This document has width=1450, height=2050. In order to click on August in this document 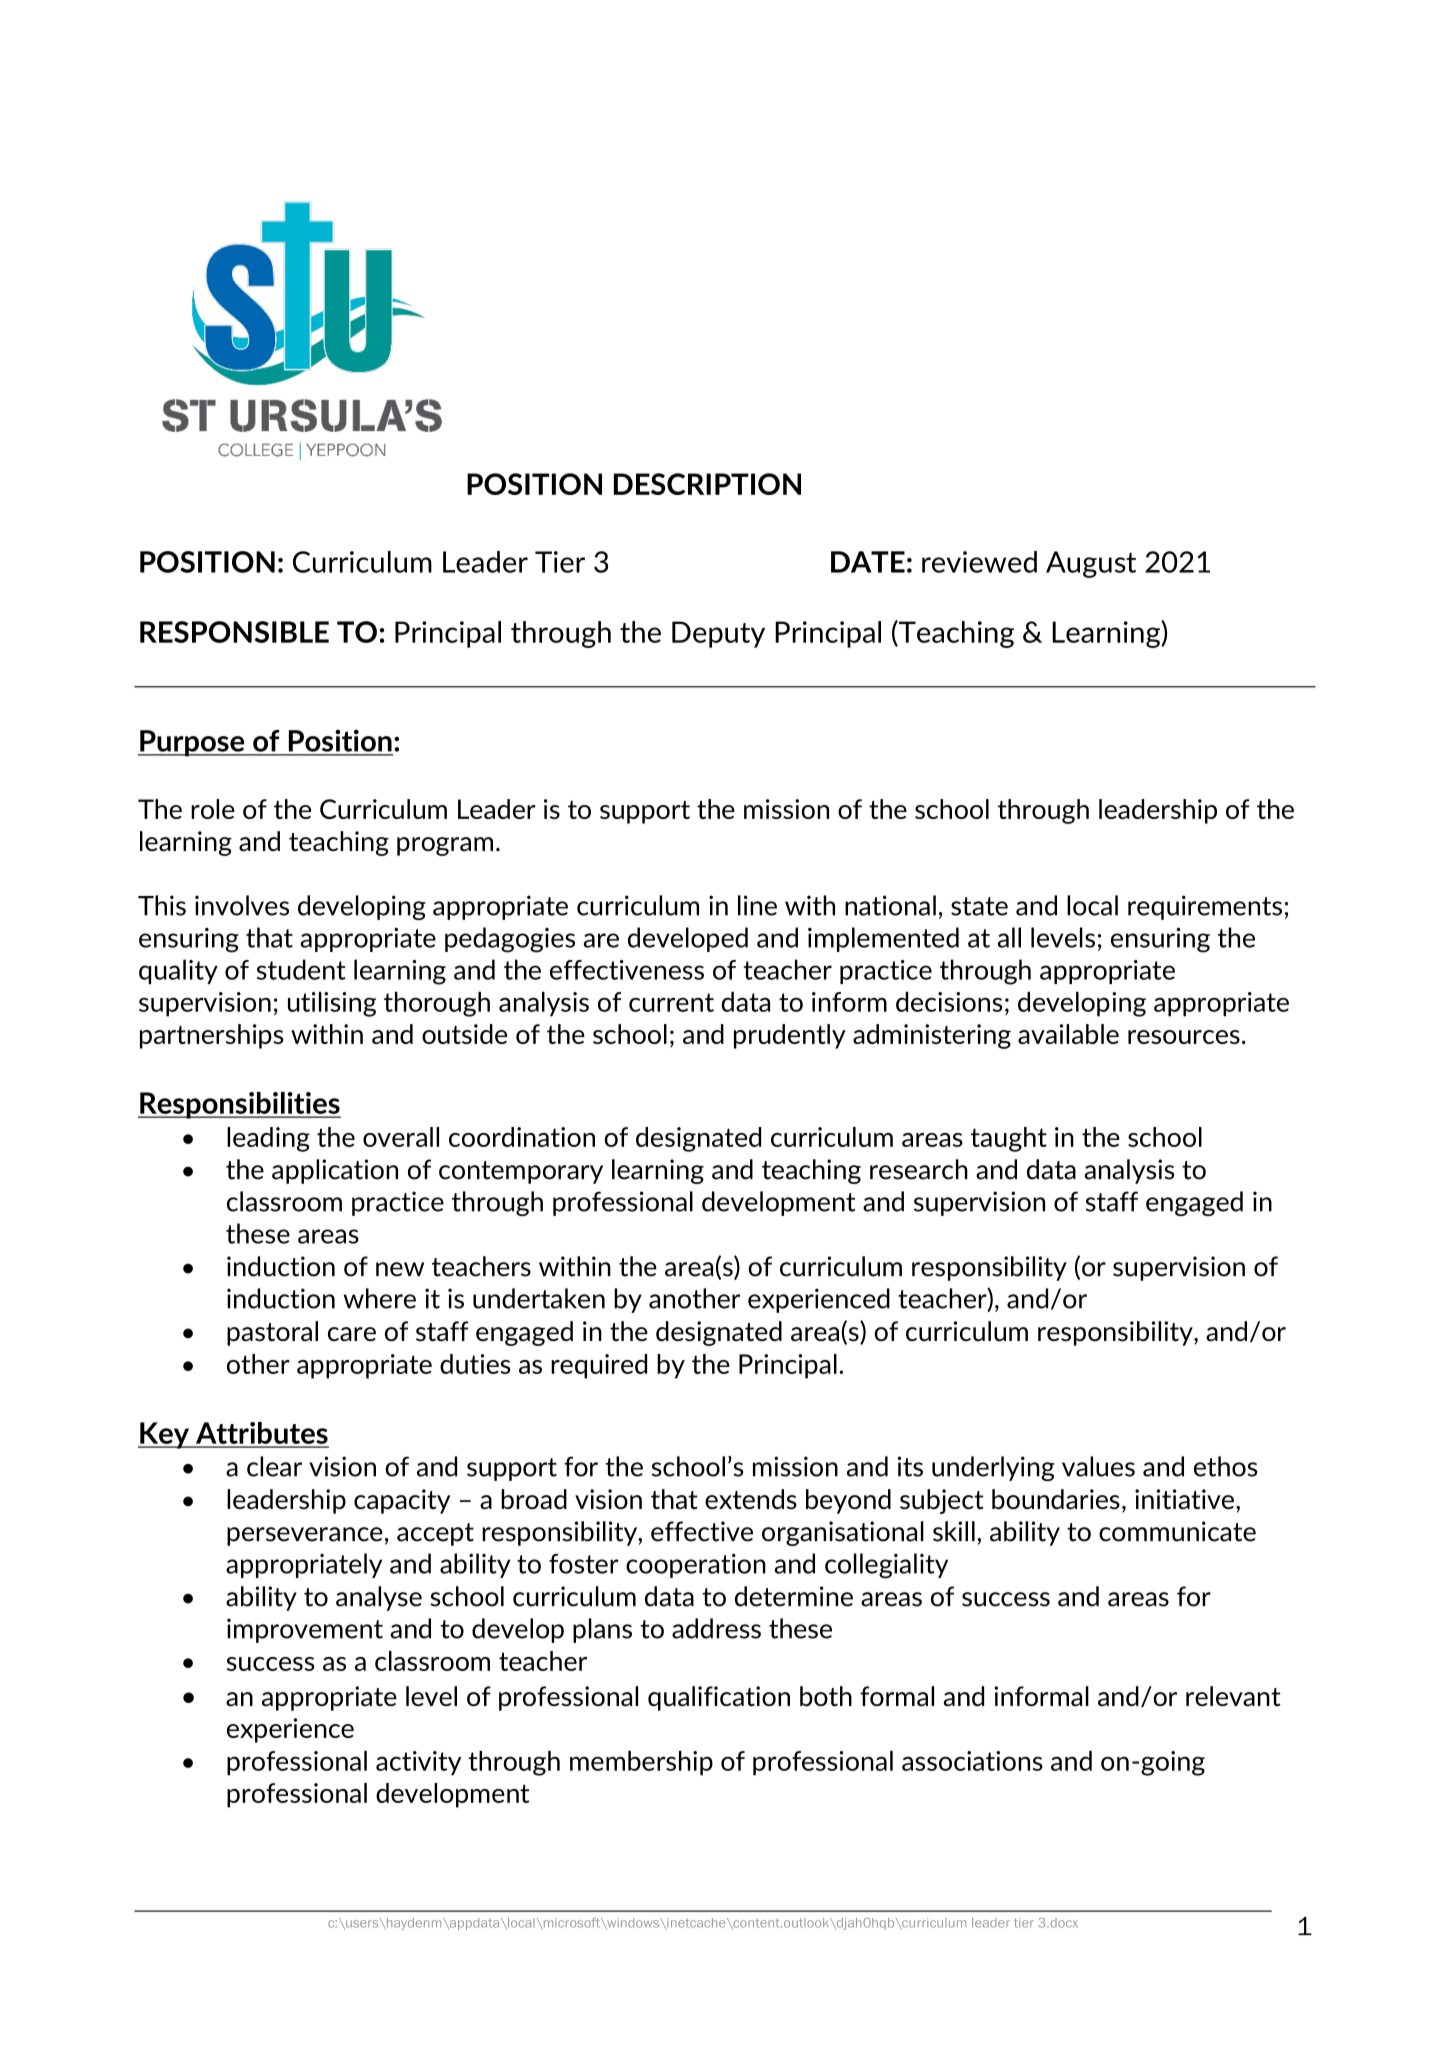, I will do `click(1091, 564)`.
